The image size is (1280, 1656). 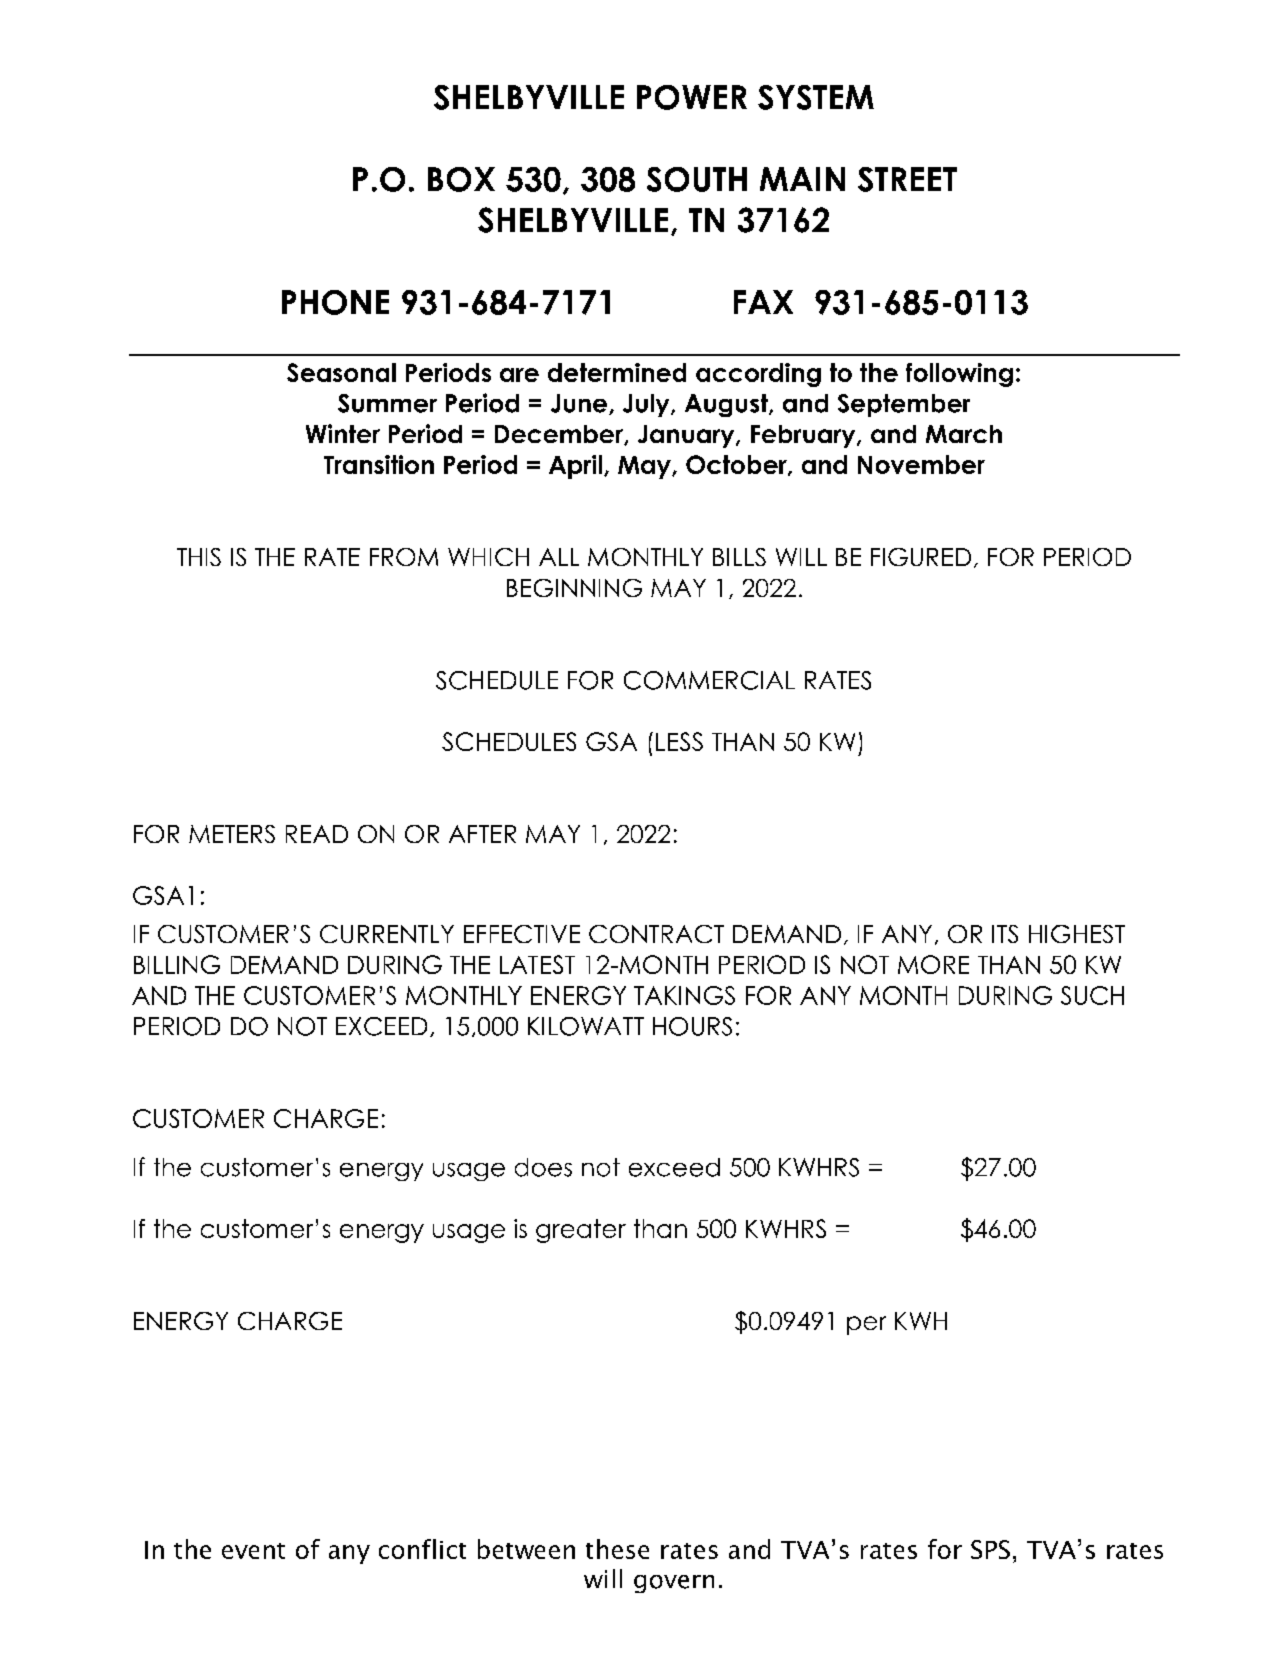 What do you see at coordinates (461, 179) in the screenshot?
I see `BOX` at bounding box center [461, 179].
